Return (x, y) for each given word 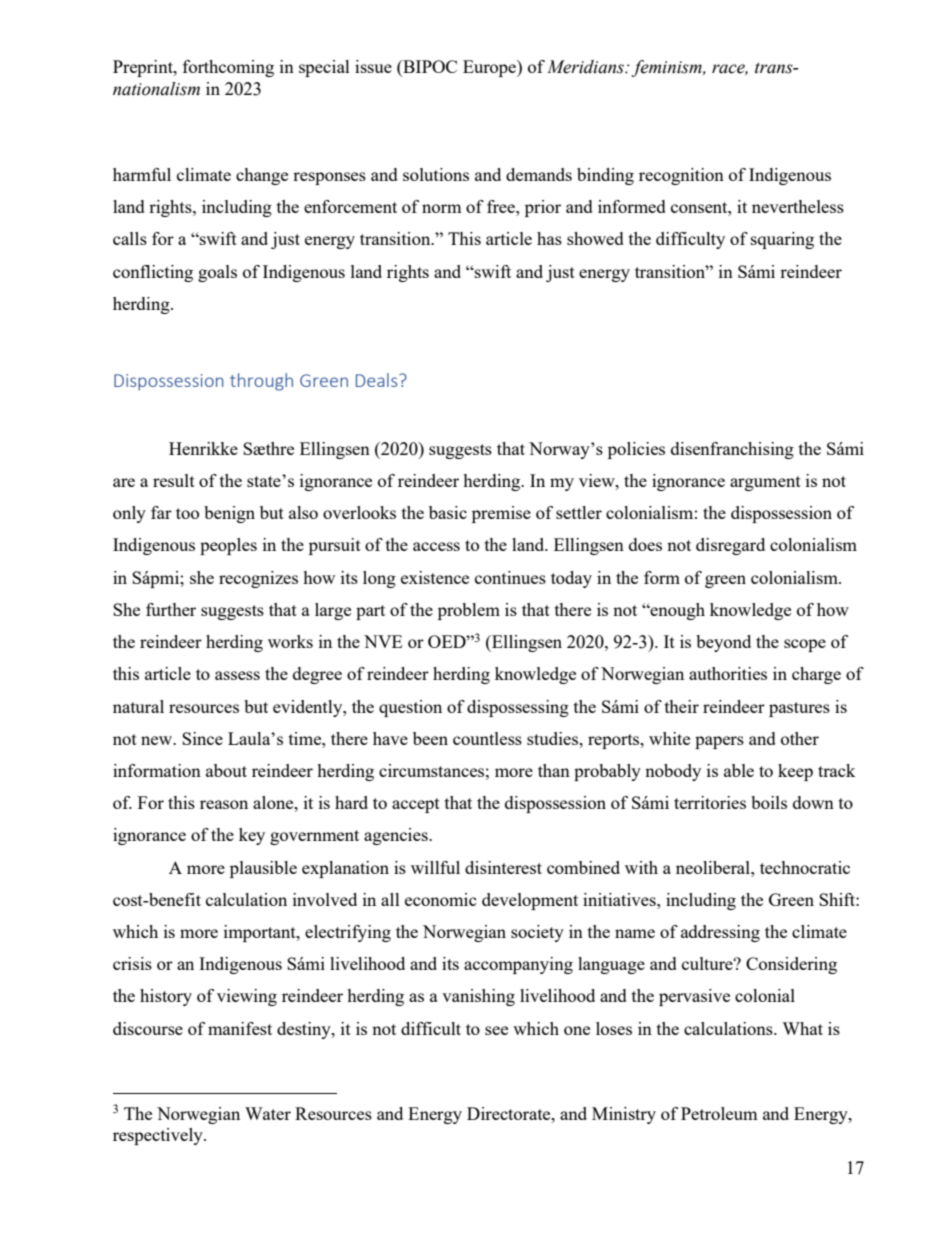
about (226, 770)
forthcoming (228, 68)
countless (487, 738)
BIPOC (429, 68)
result (174, 480)
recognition (681, 176)
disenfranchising (732, 450)
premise (501, 514)
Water (268, 1113)
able (739, 770)
